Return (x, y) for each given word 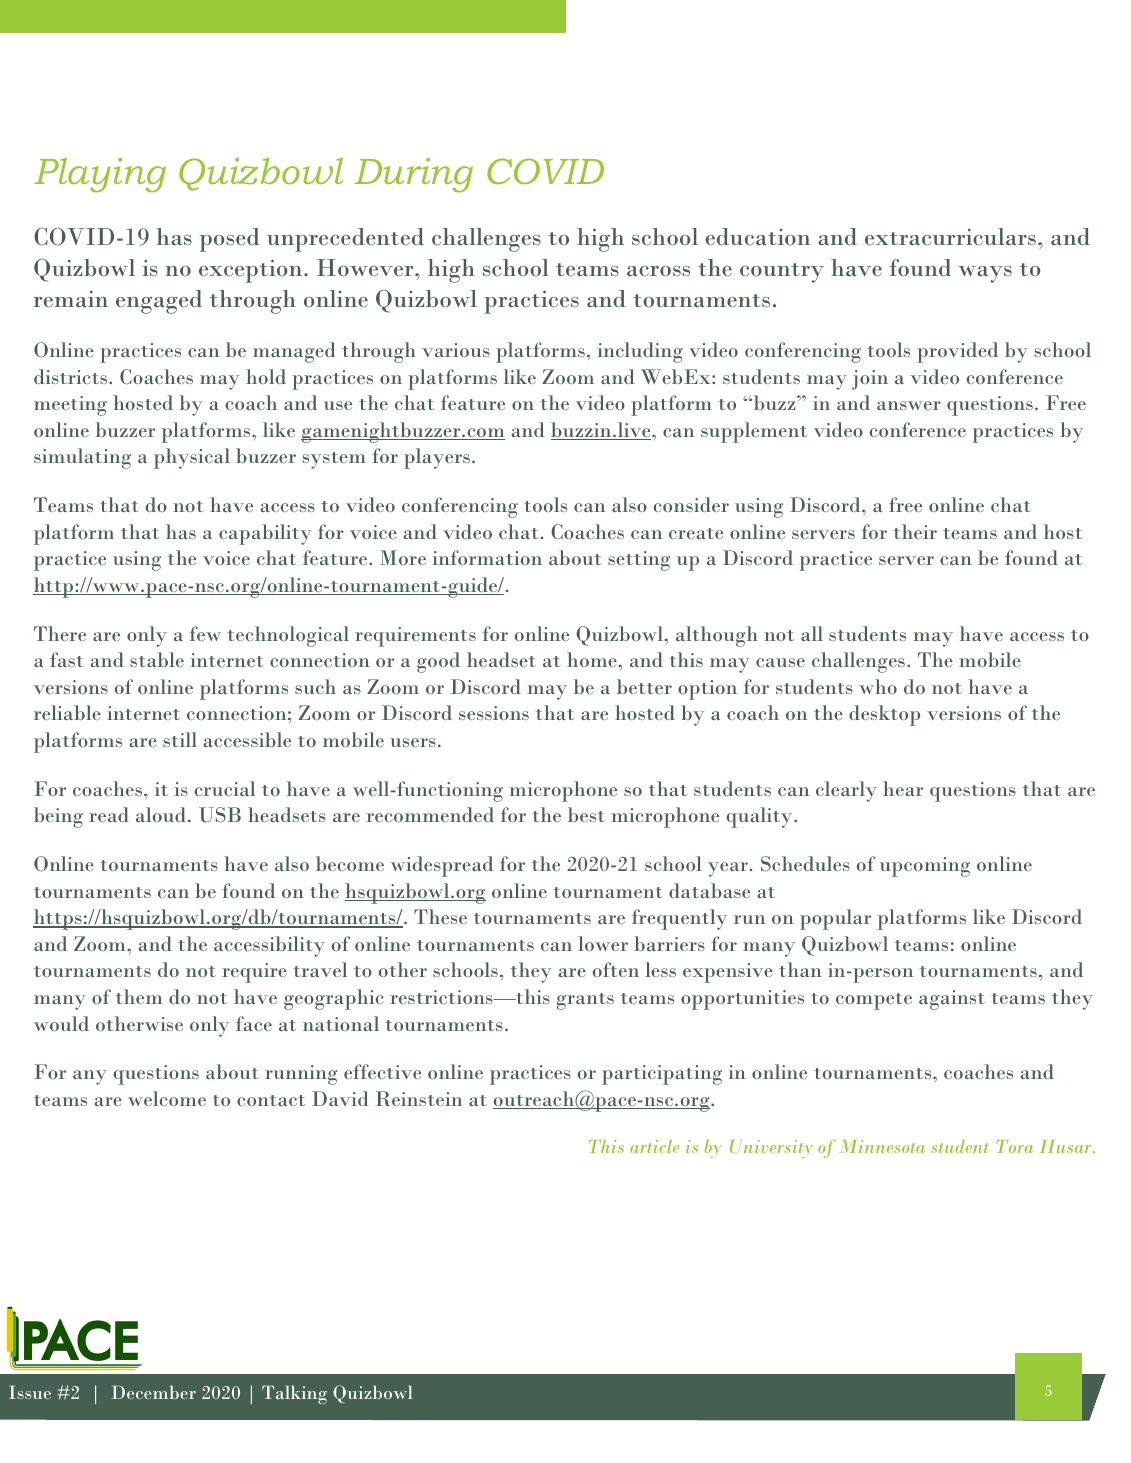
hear (903, 788)
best (586, 814)
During (414, 175)
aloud (161, 814)
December (154, 1392)
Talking (294, 1394)
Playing (100, 175)
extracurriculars (950, 237)
